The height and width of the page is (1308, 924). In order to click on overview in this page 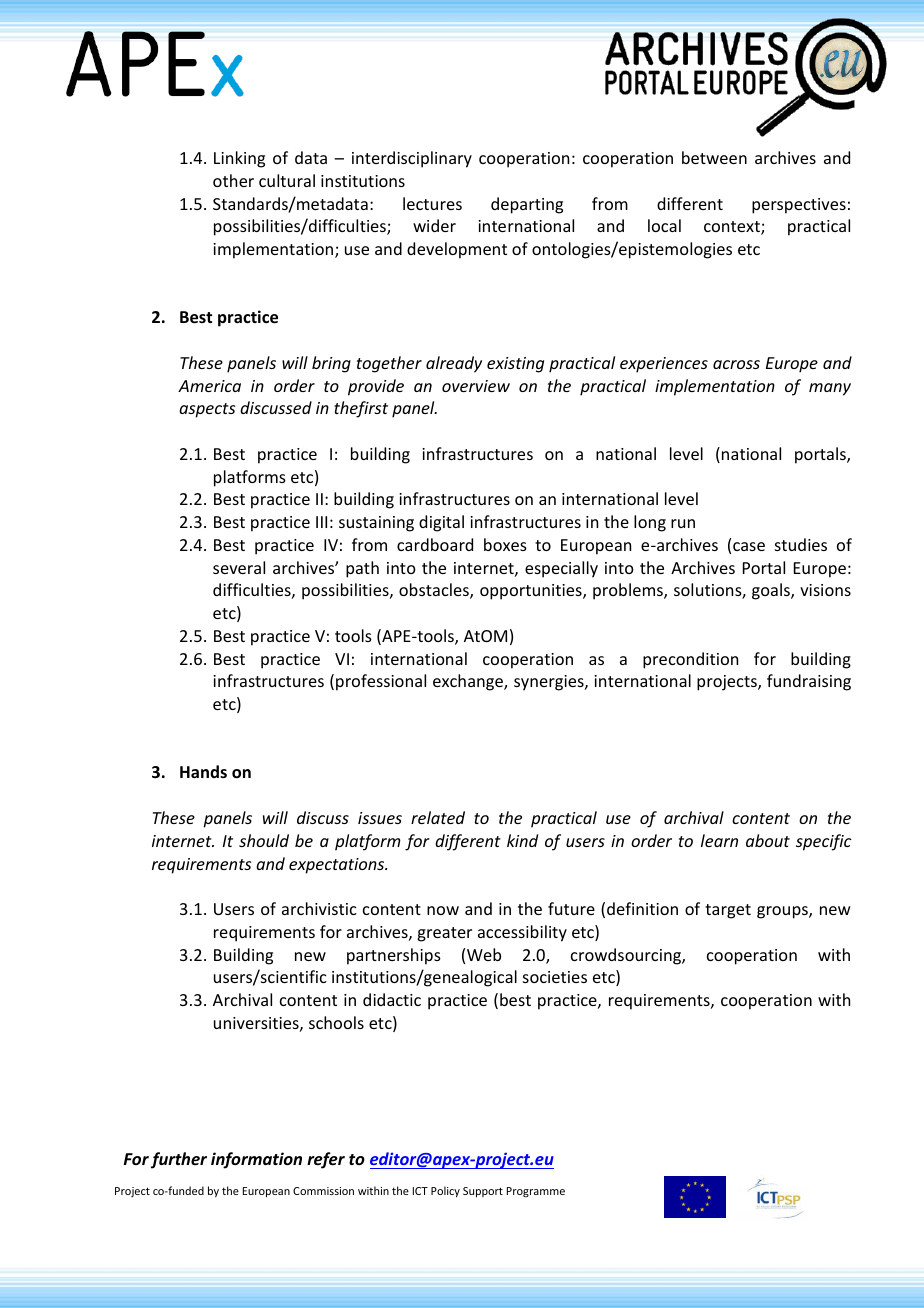, I will do `click(476, 386)`.
